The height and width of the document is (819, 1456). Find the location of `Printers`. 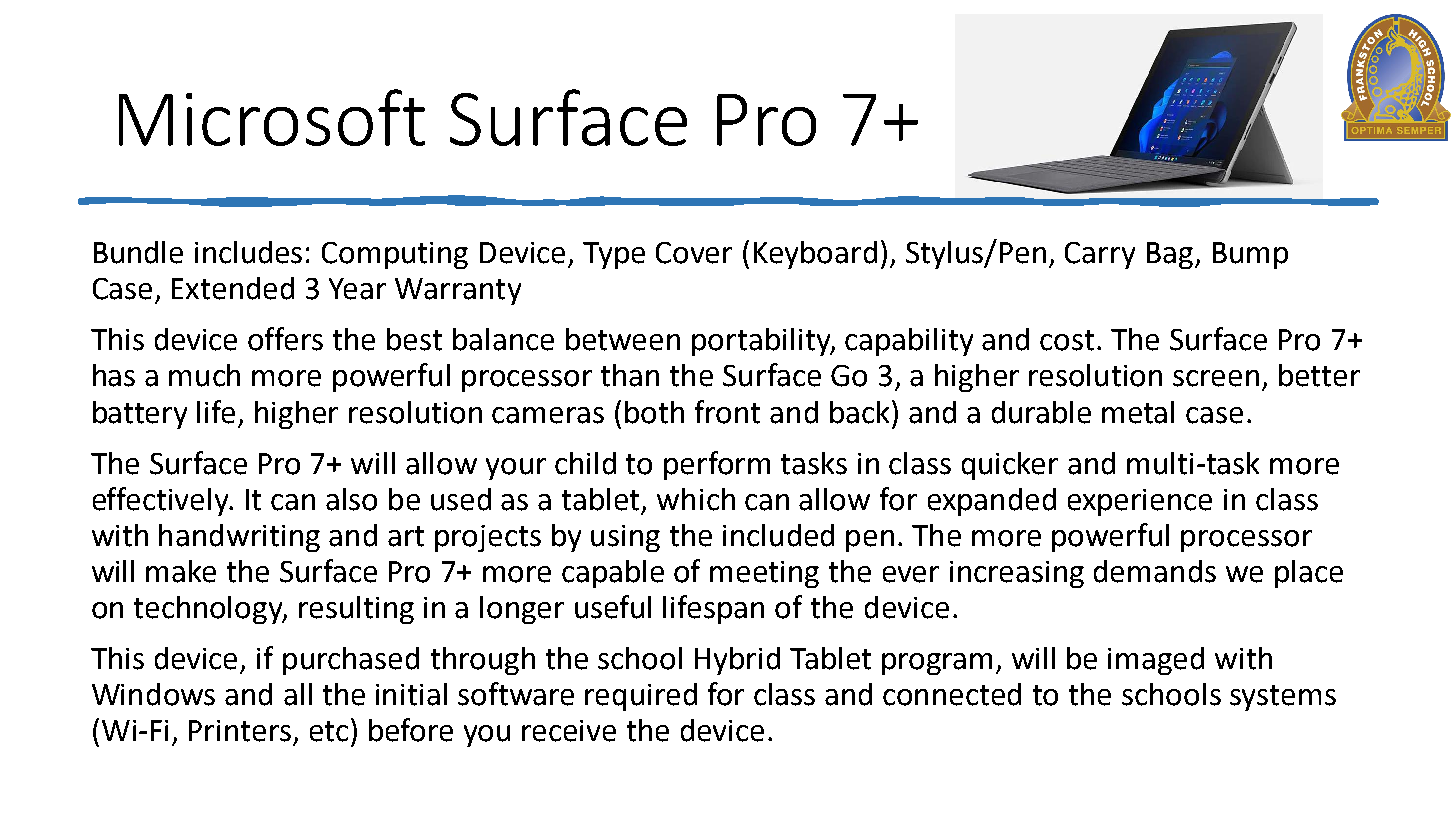

Printers is located at coordinates (240, 731).
